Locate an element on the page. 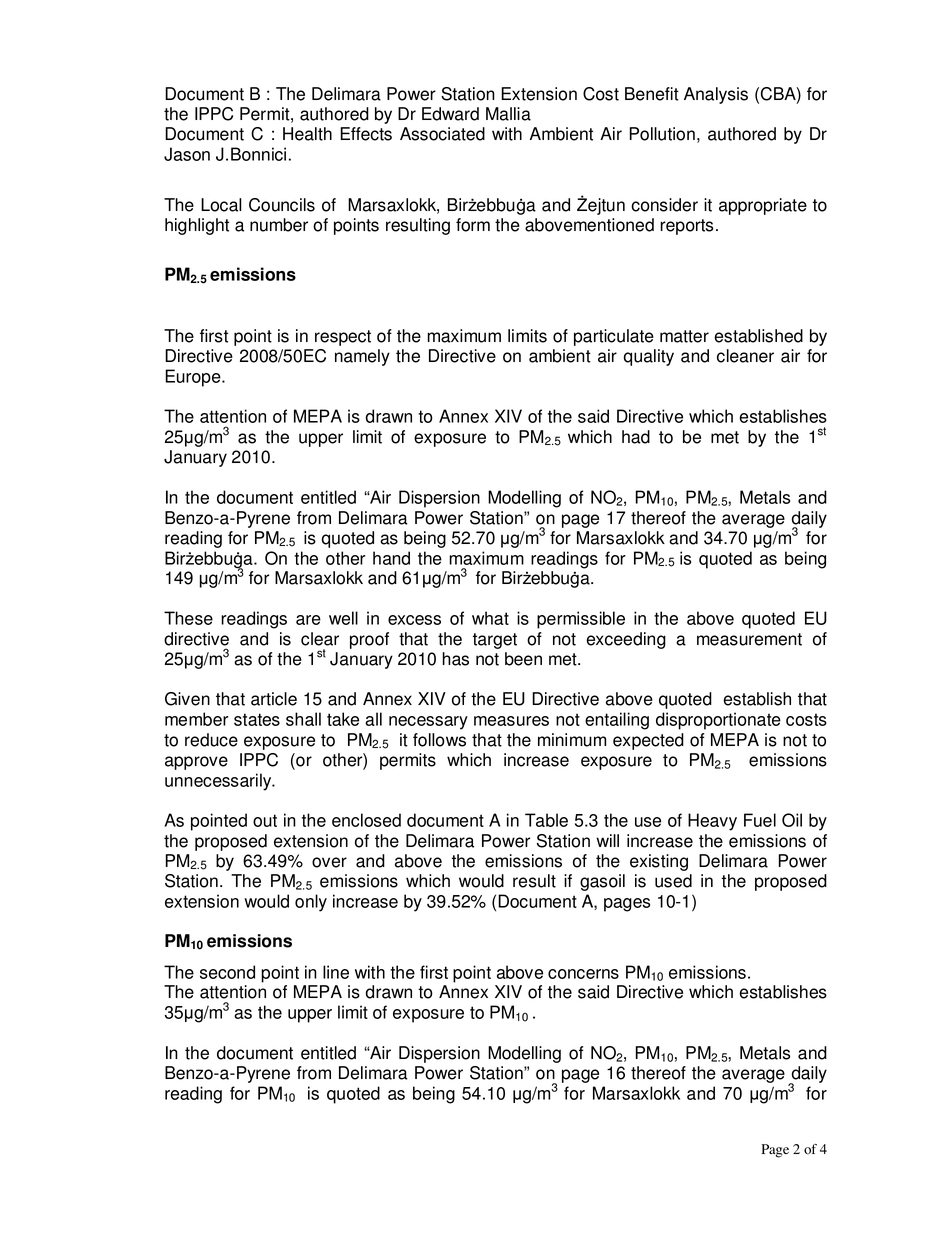 This image has width=952, height=1233. Edward is located at coordinates (450, 114).
